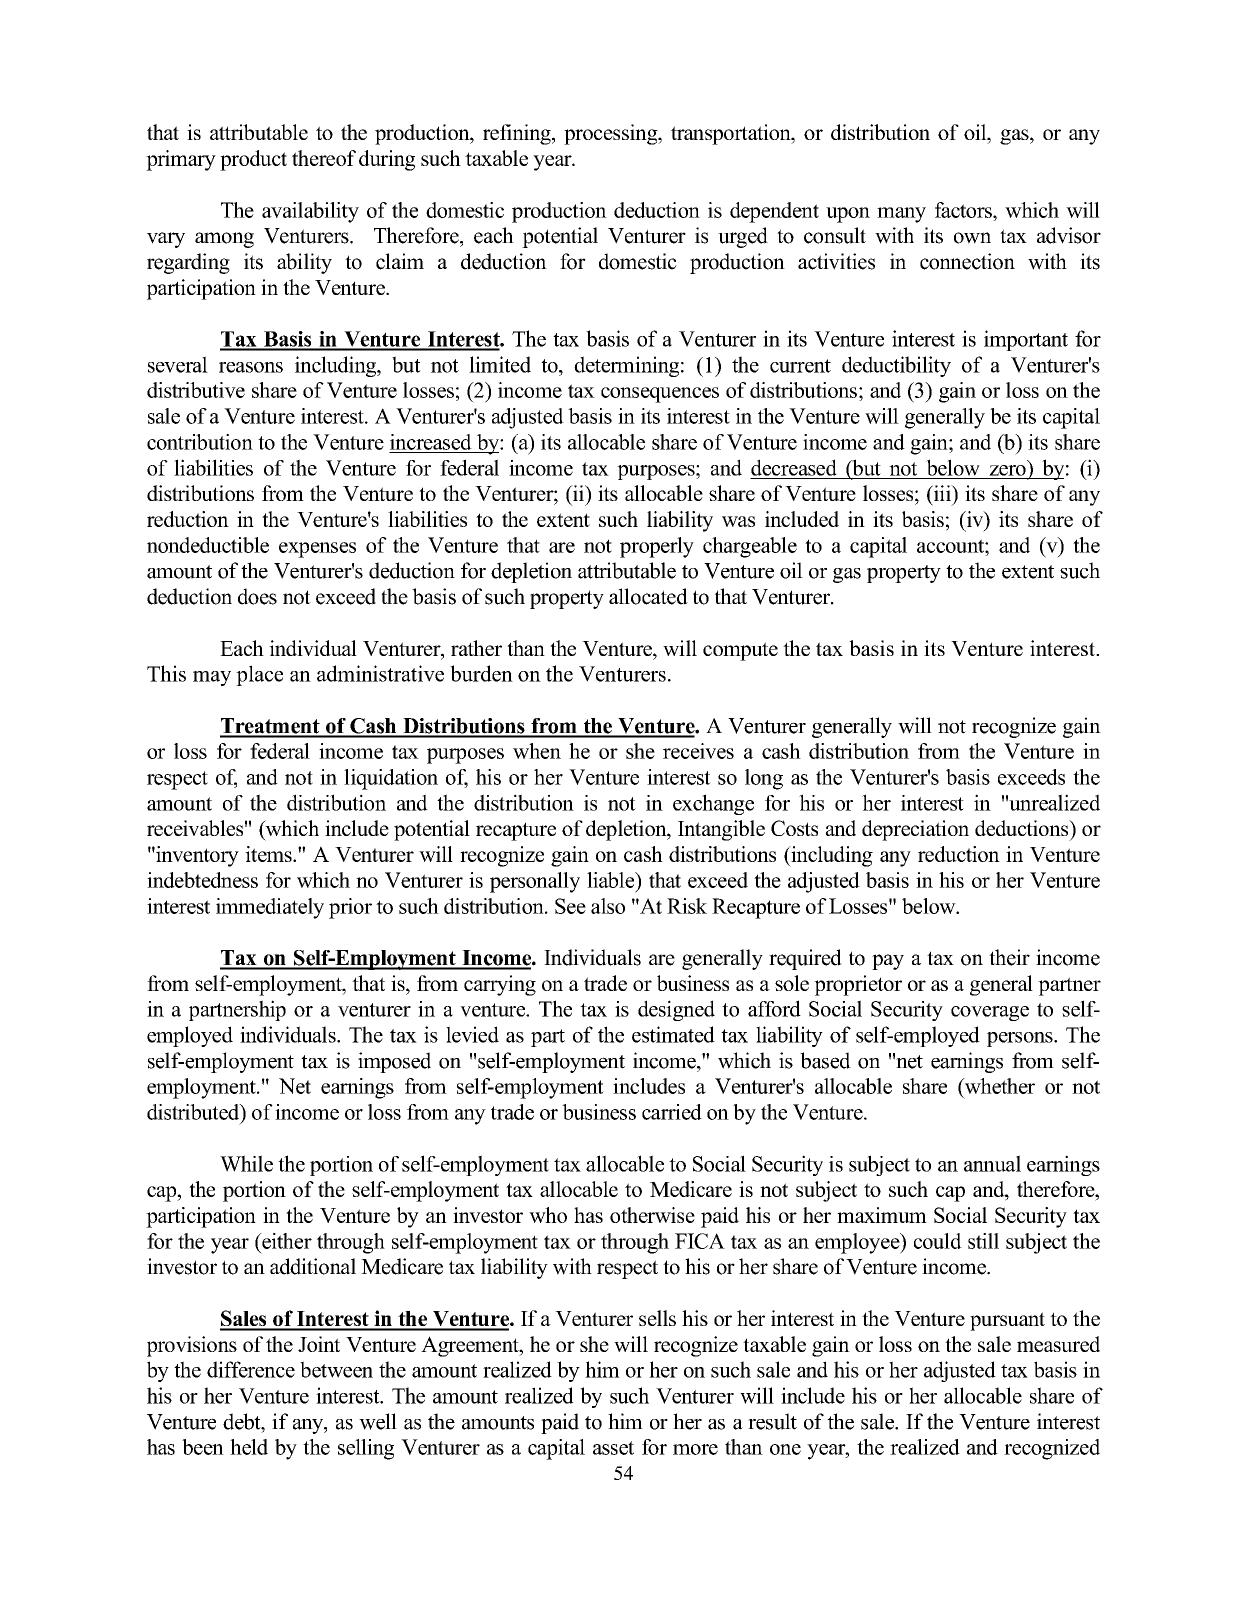 The height and width of the screenshot is (1614, 1247). What do you see at coordinates (249, 1447) in the screenshot?
I see `held` at bounding box center [249, 1447].
